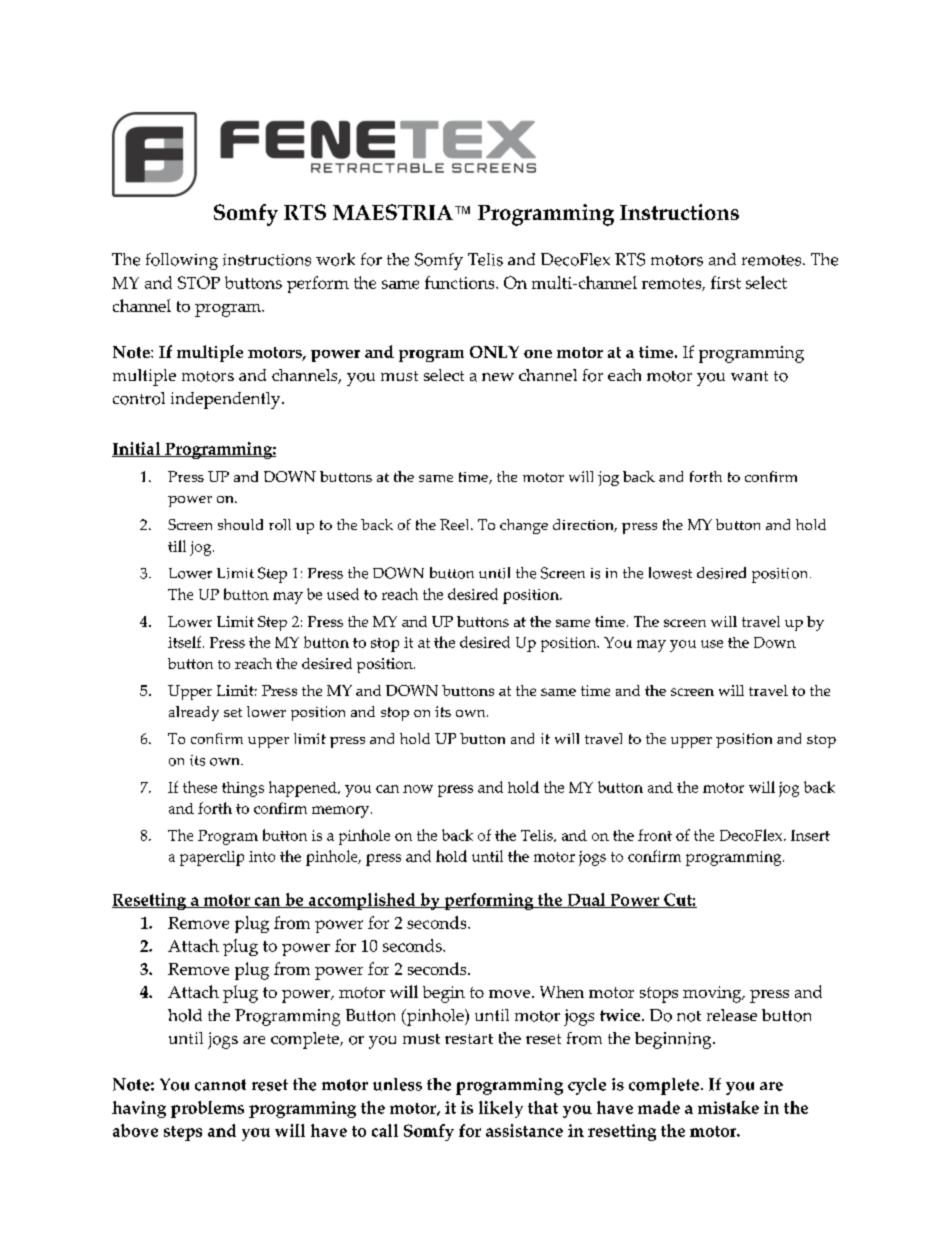 Image resolution: width=952 pixels, height=1233 pixels. I want to click on likely, so click(501, 1109).
